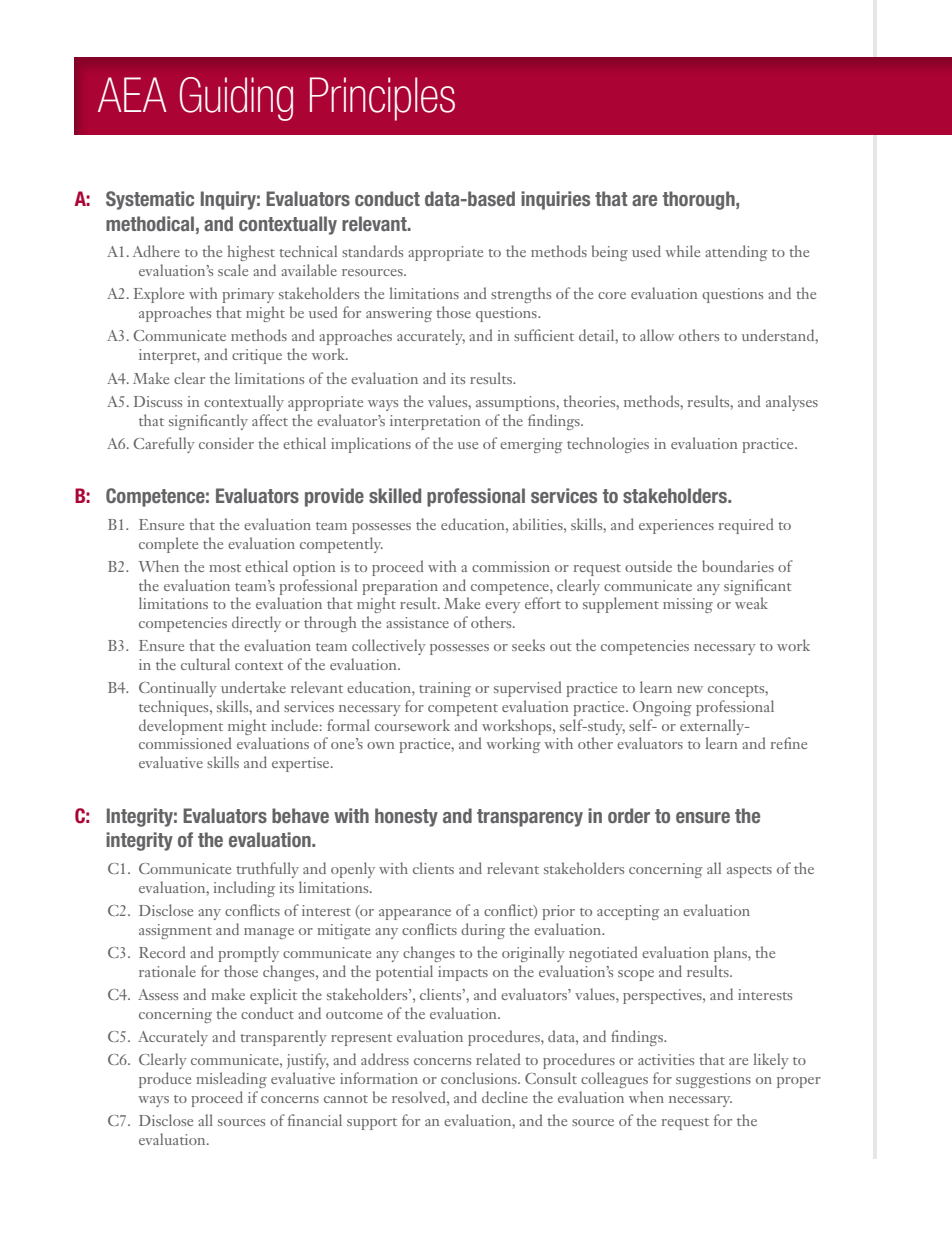 Image resolution: width=952 pixels, height=1233 pixels. Describe the element at coordinates (792, 403) in the page. I see `analyses` at that location.
